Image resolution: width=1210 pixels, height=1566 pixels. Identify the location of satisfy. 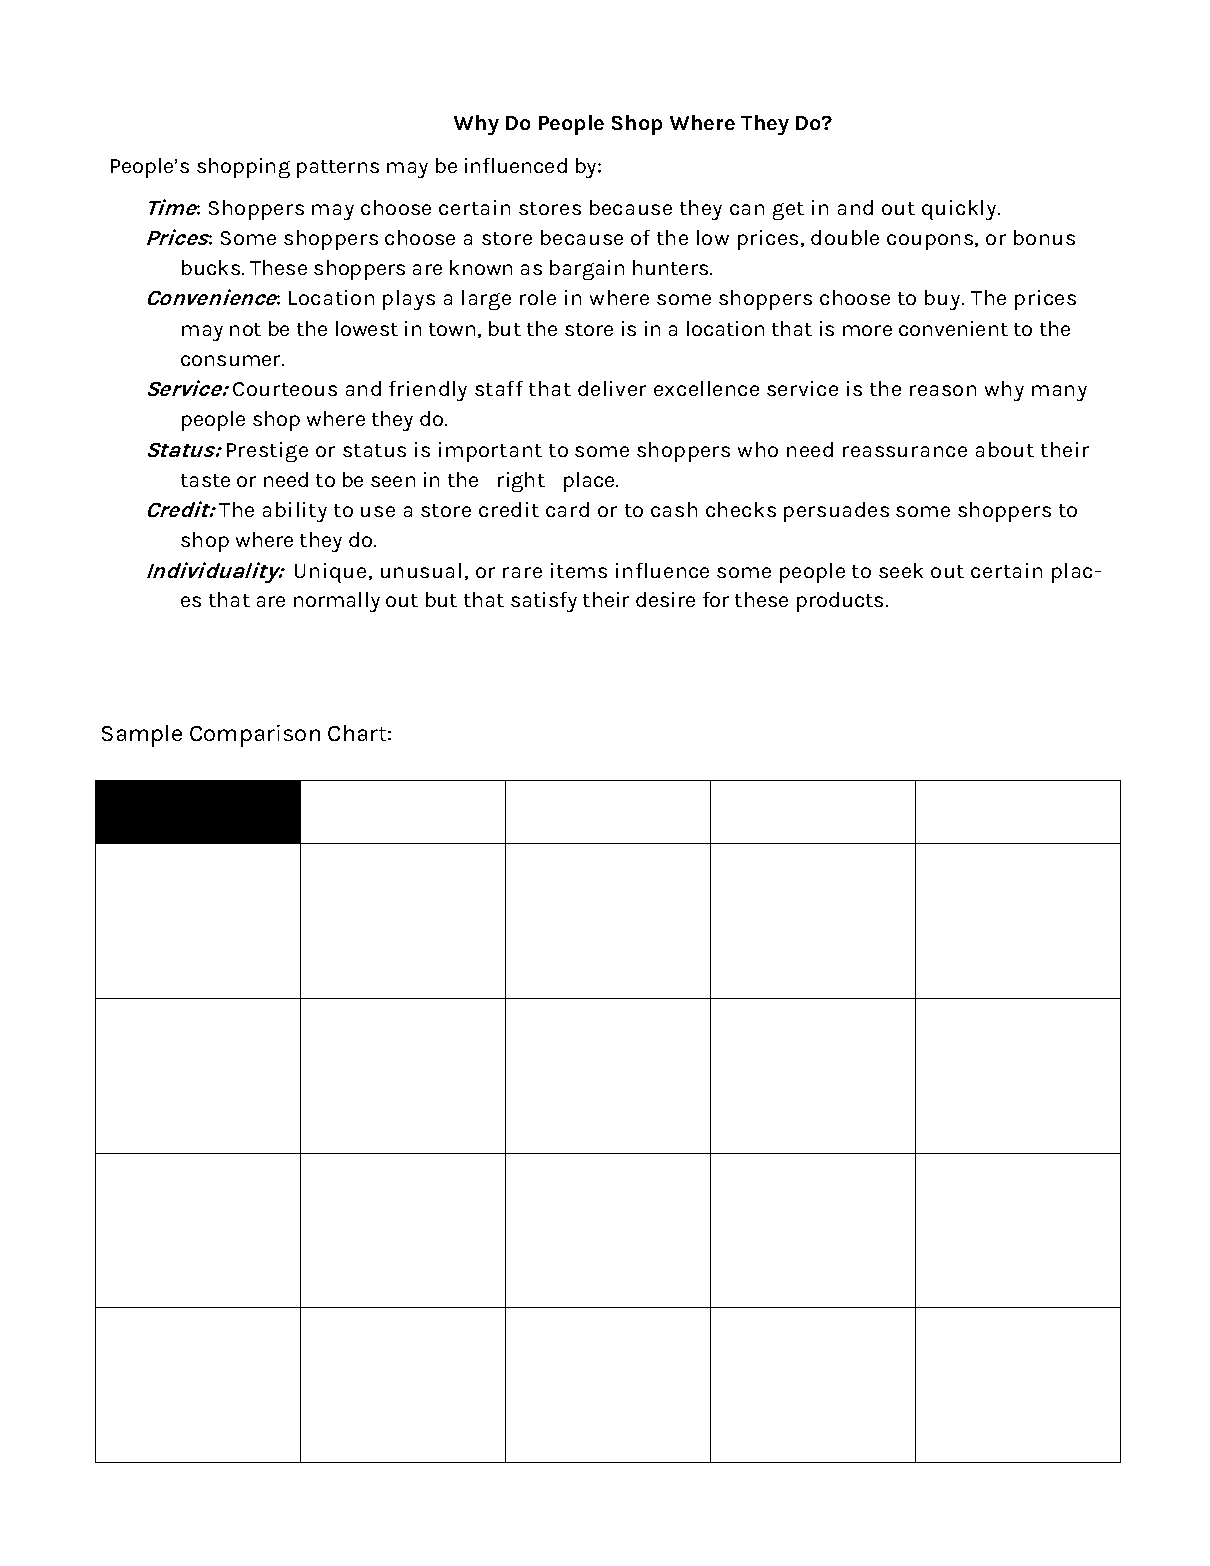
(544, 602).
